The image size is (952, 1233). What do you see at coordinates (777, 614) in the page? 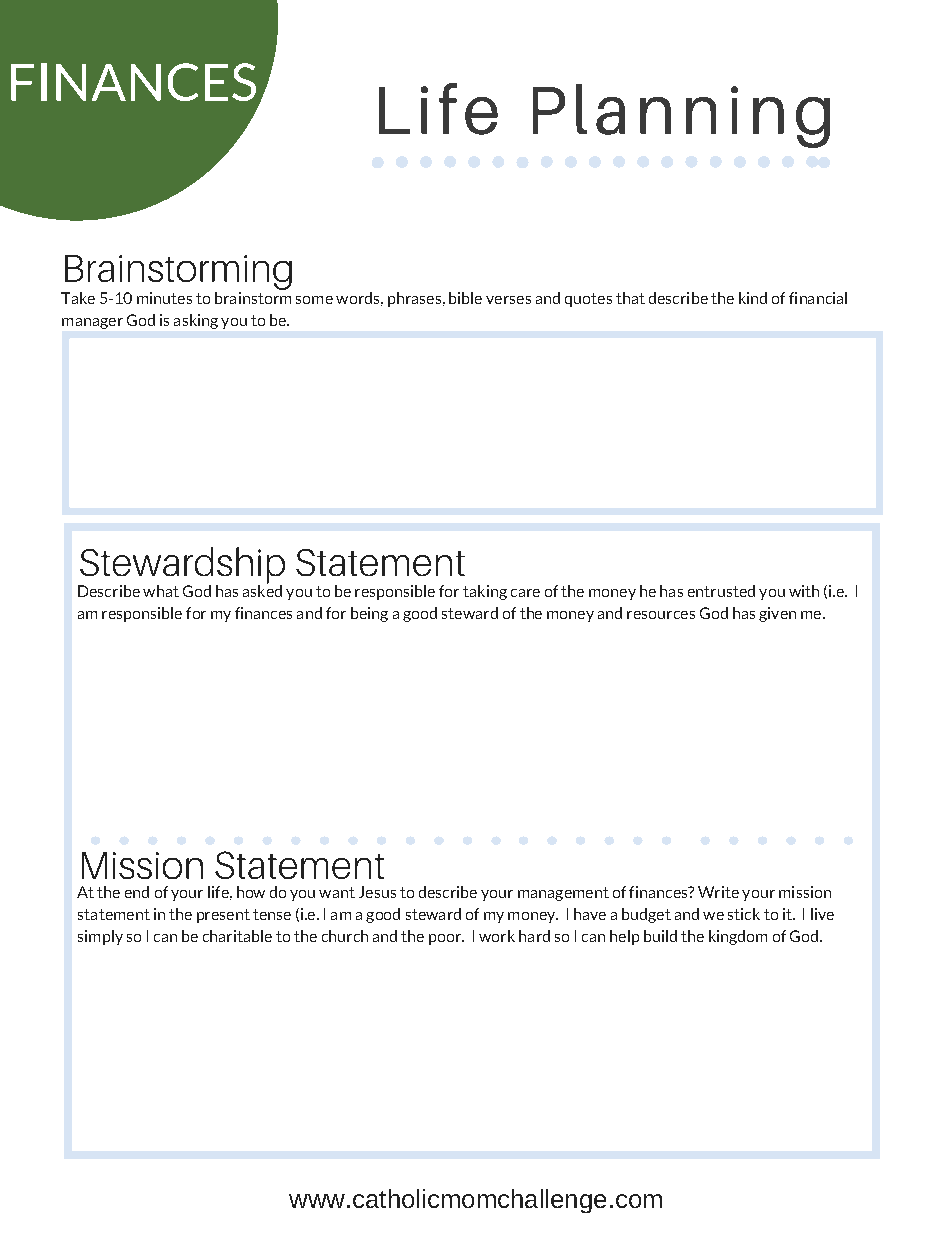
I see `given` at bounding box center [777, 614].
